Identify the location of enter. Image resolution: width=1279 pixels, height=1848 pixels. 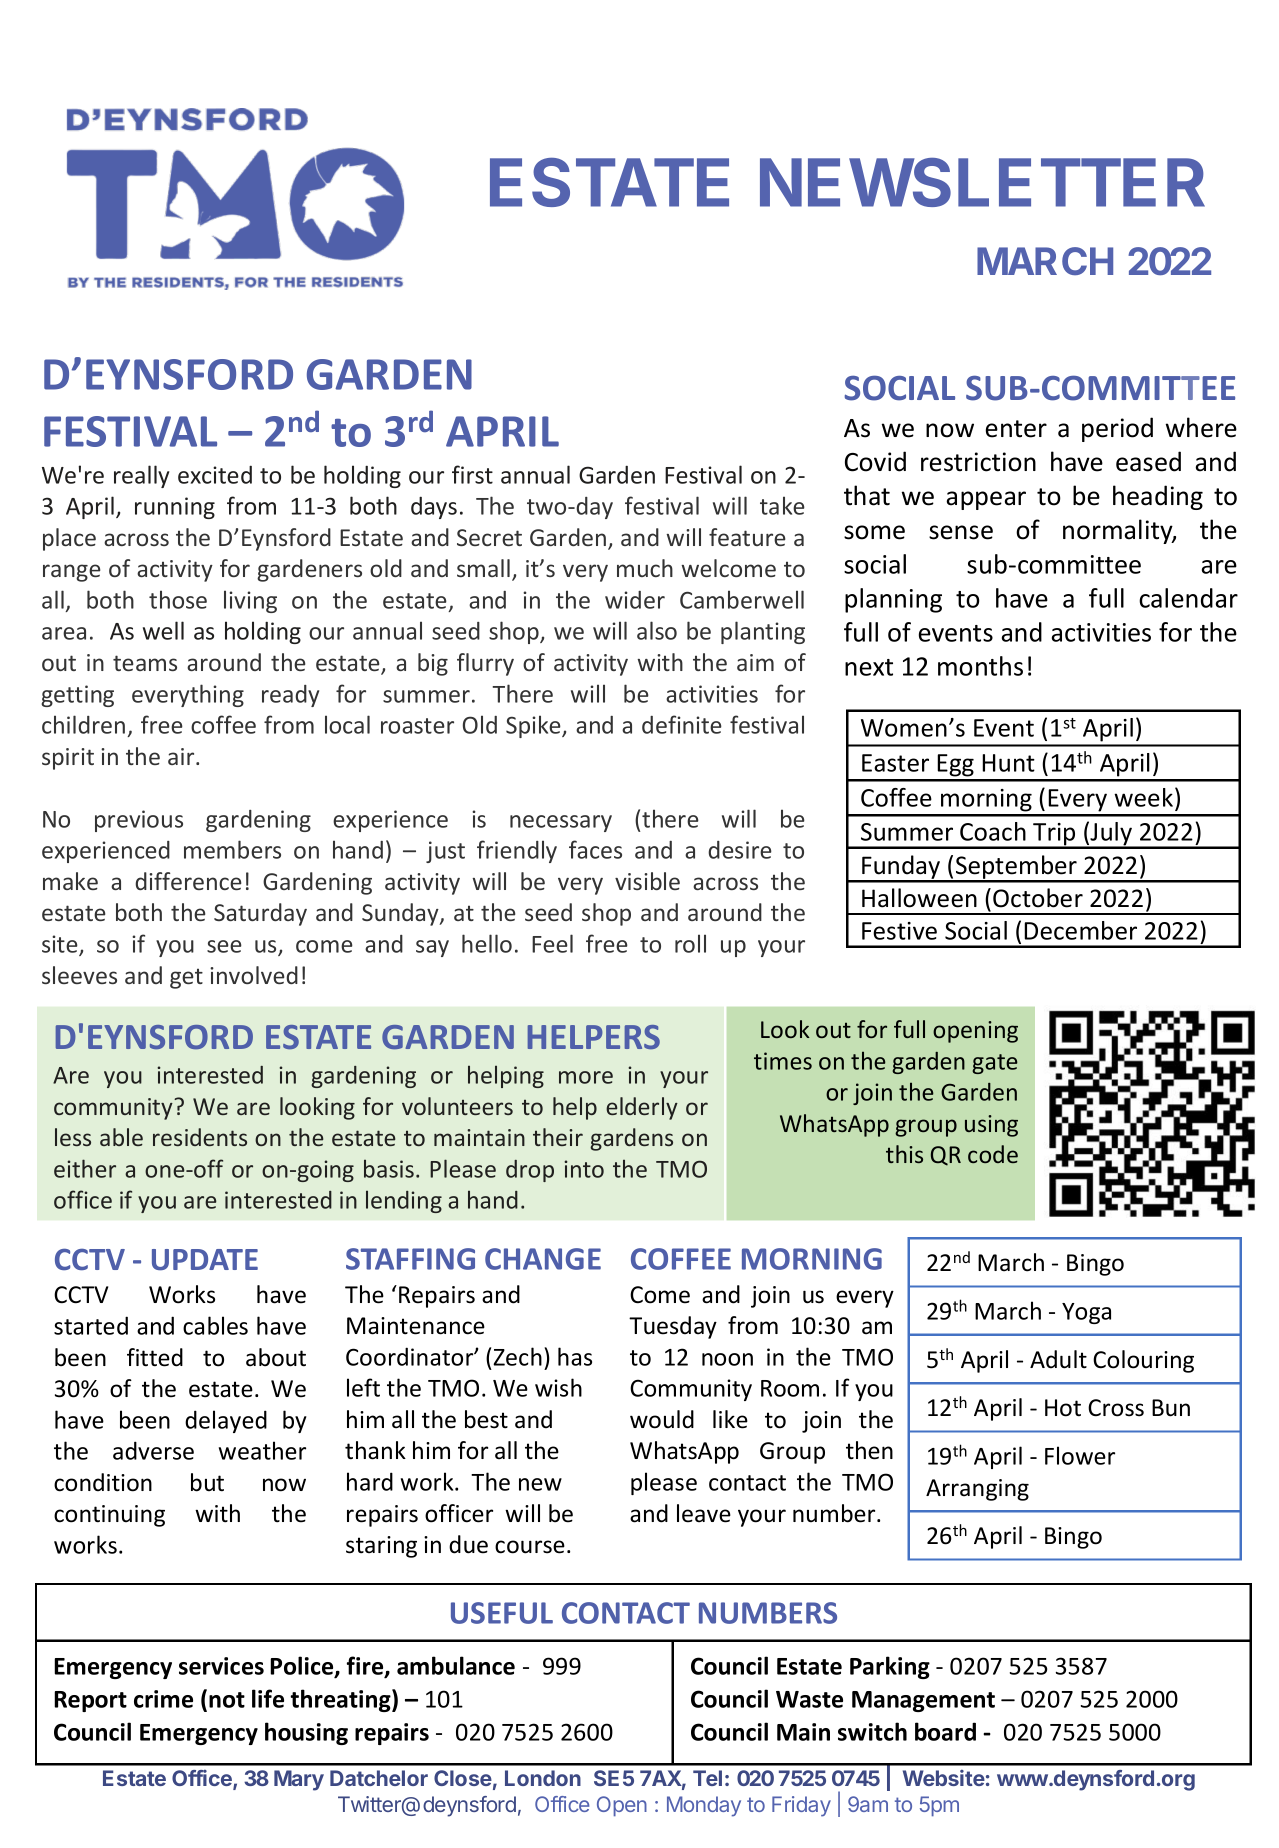
(1016, 429).
